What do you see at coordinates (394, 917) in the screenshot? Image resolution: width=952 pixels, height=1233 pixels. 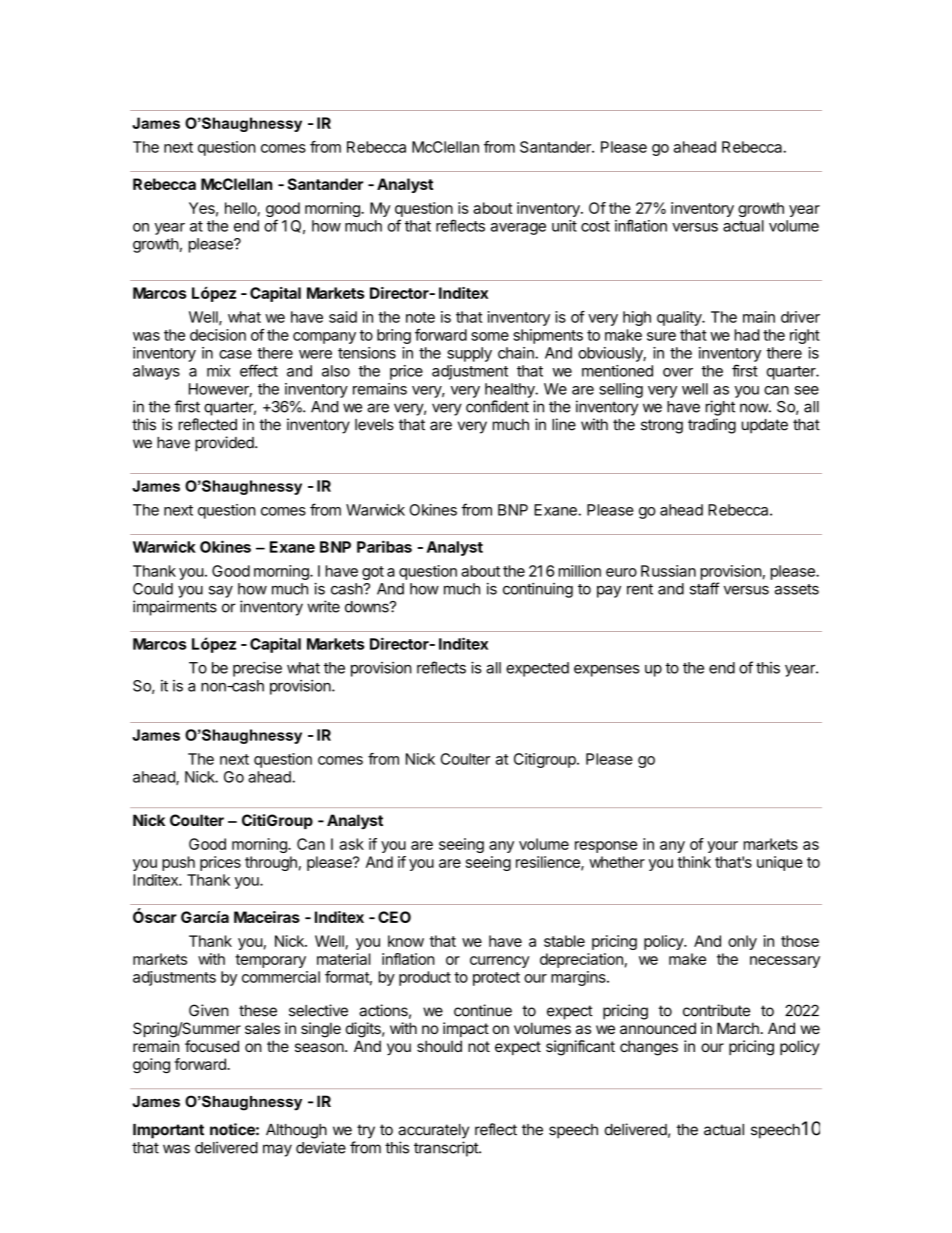 I see `CEO` at bounding box center [394, 917].
